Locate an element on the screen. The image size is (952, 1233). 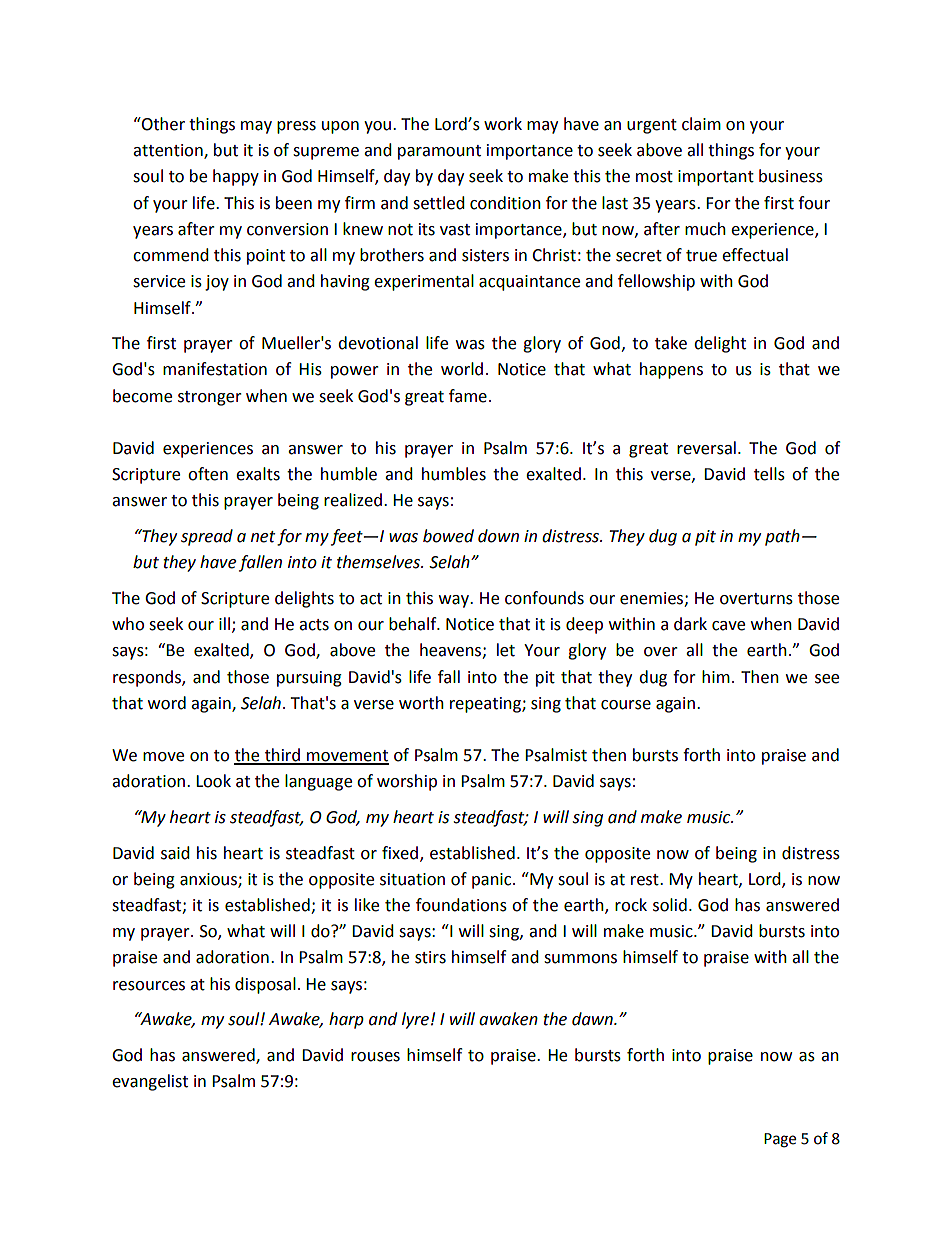
Page is located at coordinates (780, 1140).
